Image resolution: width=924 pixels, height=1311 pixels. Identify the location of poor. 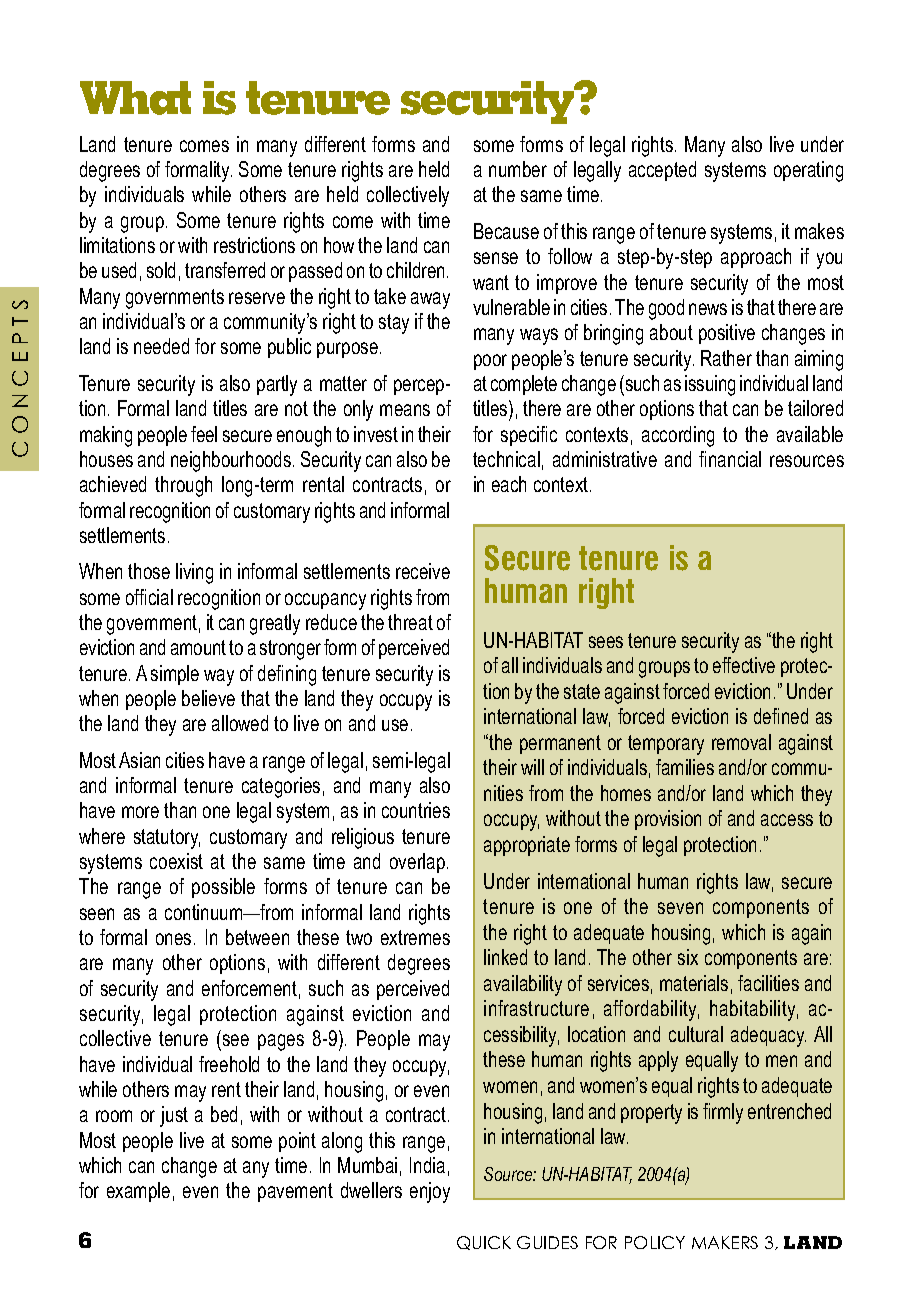
(490, 362).
